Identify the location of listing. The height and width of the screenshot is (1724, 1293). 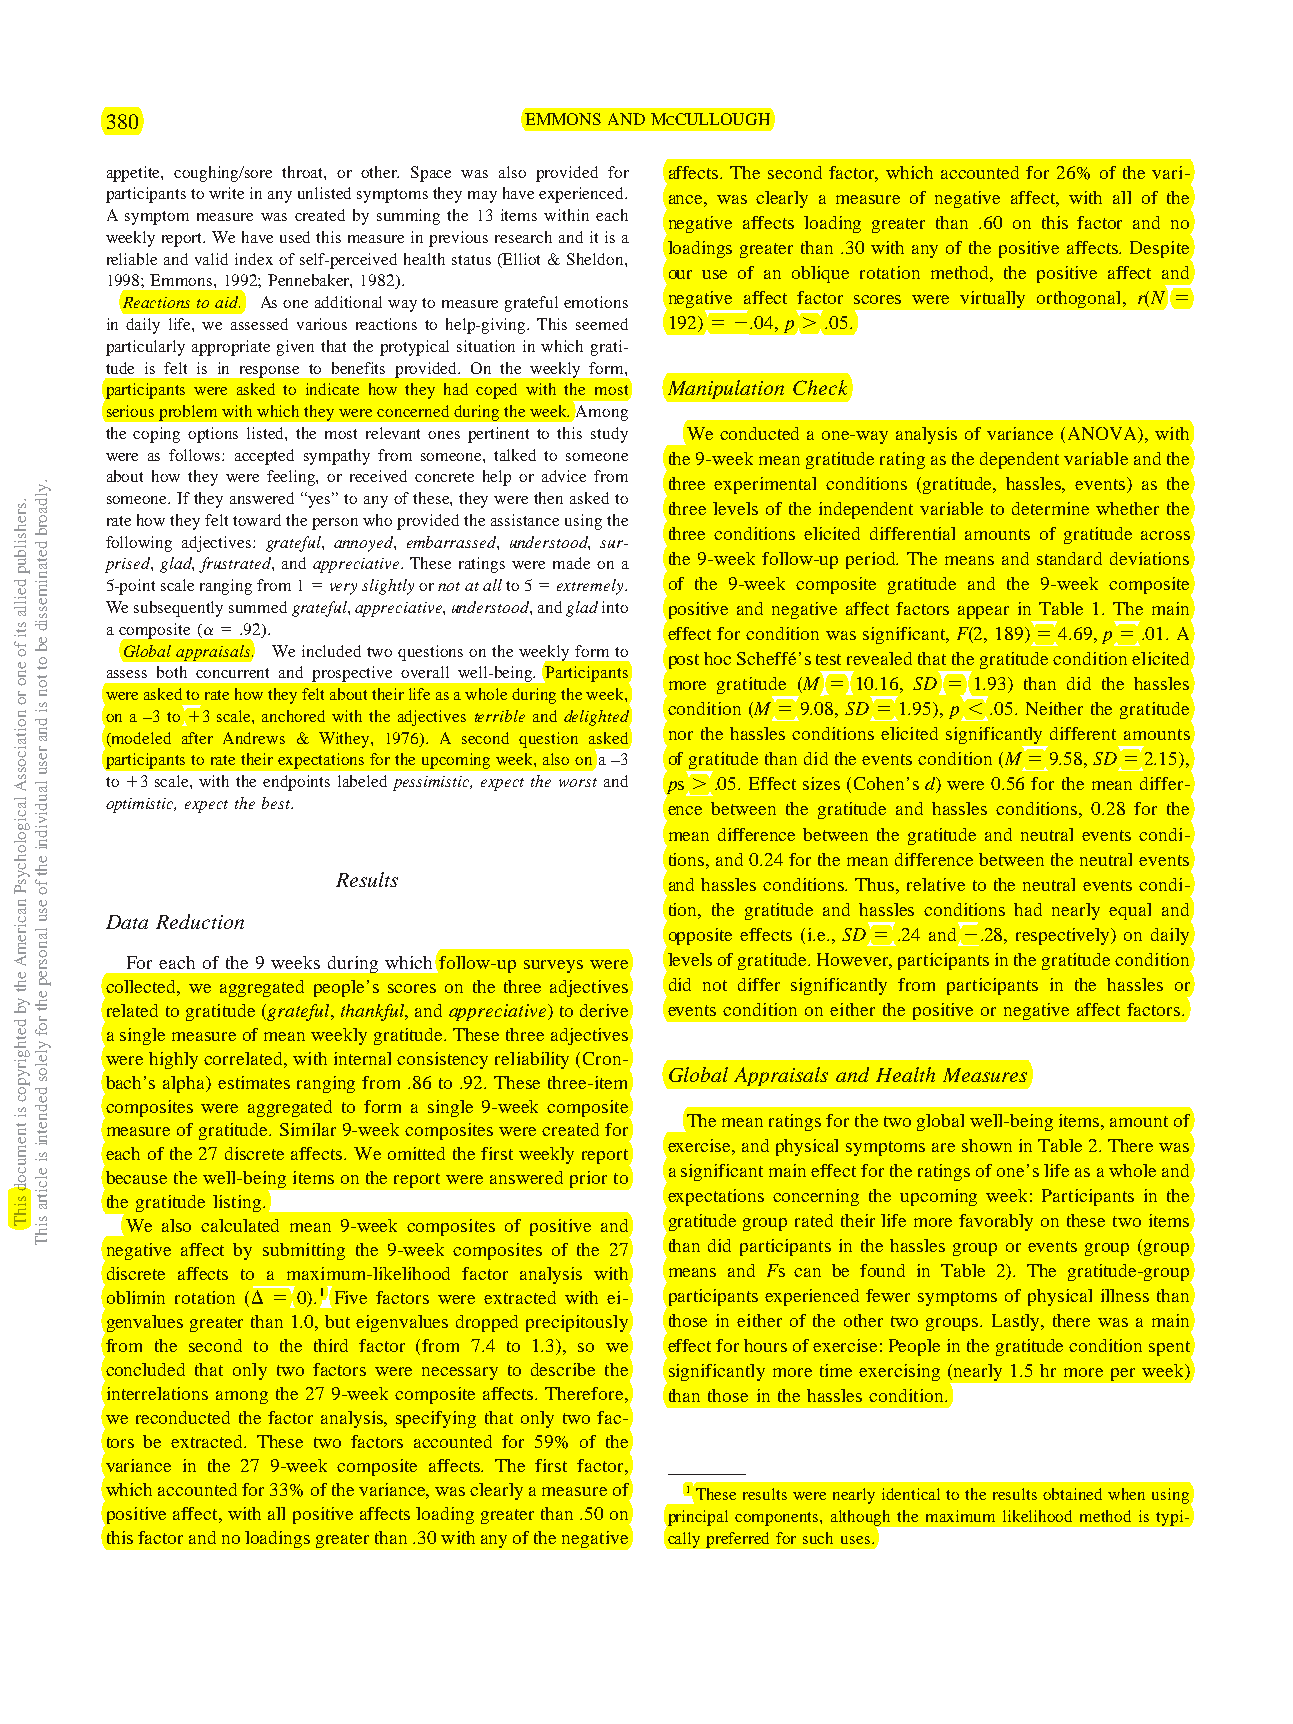
(237, 1203).
